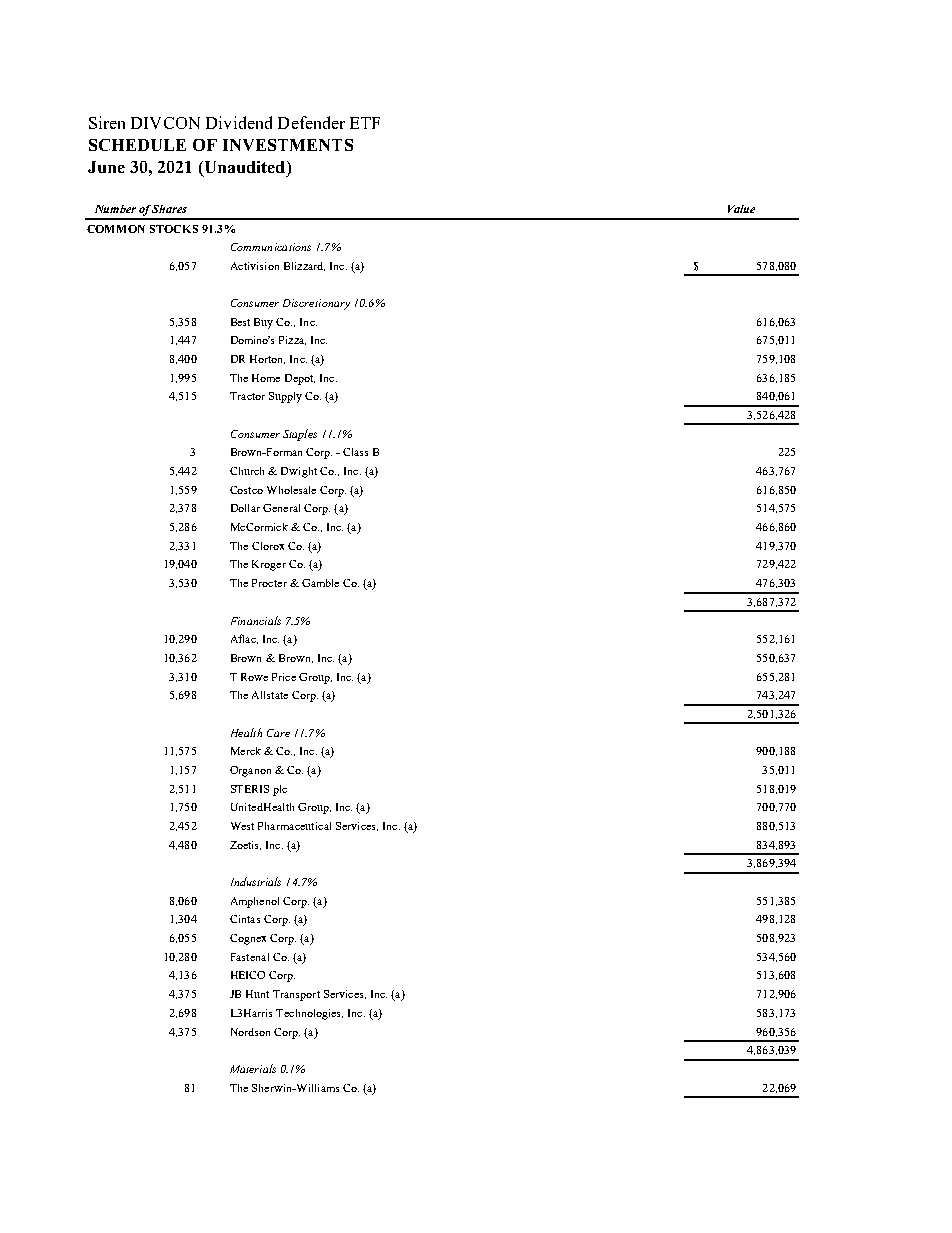 Image resolution: width=952 pixels, height=1233 pixels. I want to click on Value, so click(741, 209).
